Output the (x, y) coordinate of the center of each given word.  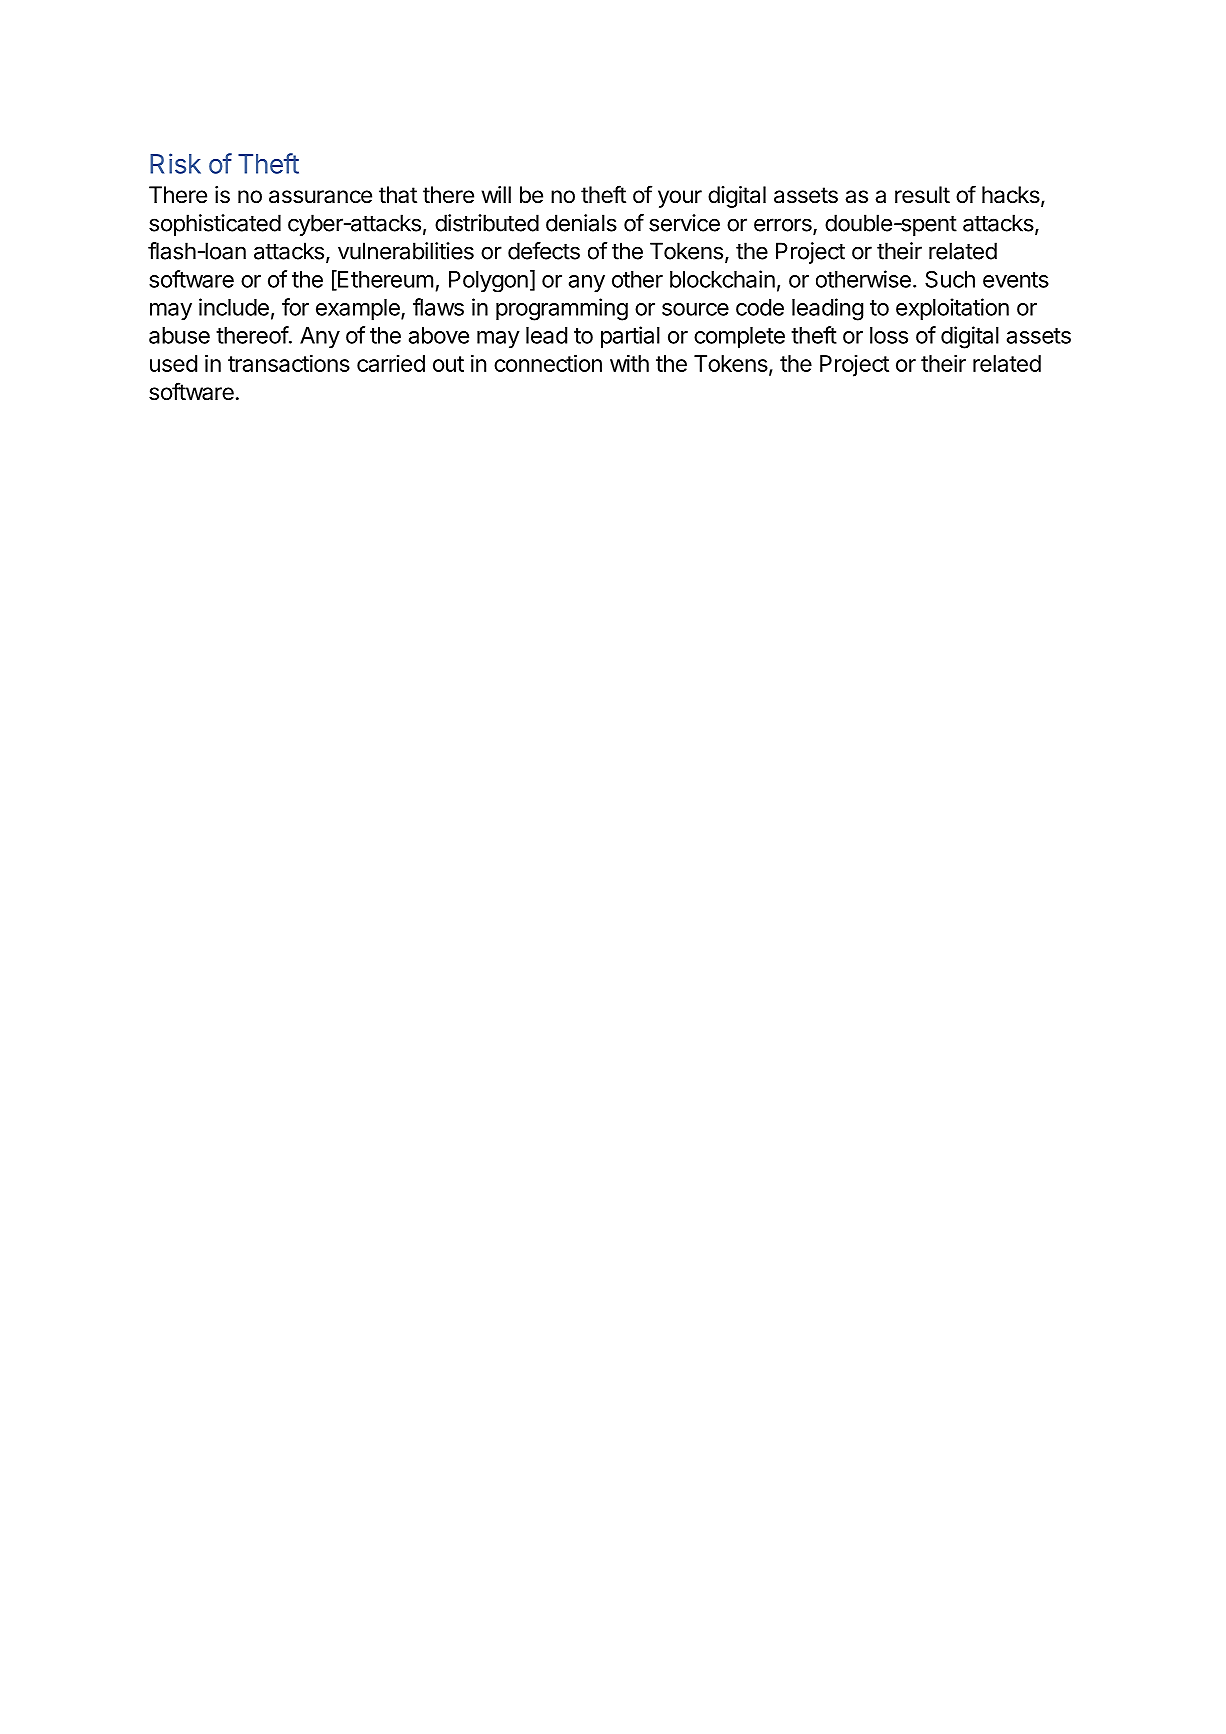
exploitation (952, 309)
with (629, 363)
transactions (289, 363)
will (496, 194)
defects (544, 251)
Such (950, 279)
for (295, 307)
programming (562, 309)
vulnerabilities (406, 251)
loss (889, 335)
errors (784, 226)
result (922, 195)
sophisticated (215, 225)
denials (581, 223)
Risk (175, 163)
